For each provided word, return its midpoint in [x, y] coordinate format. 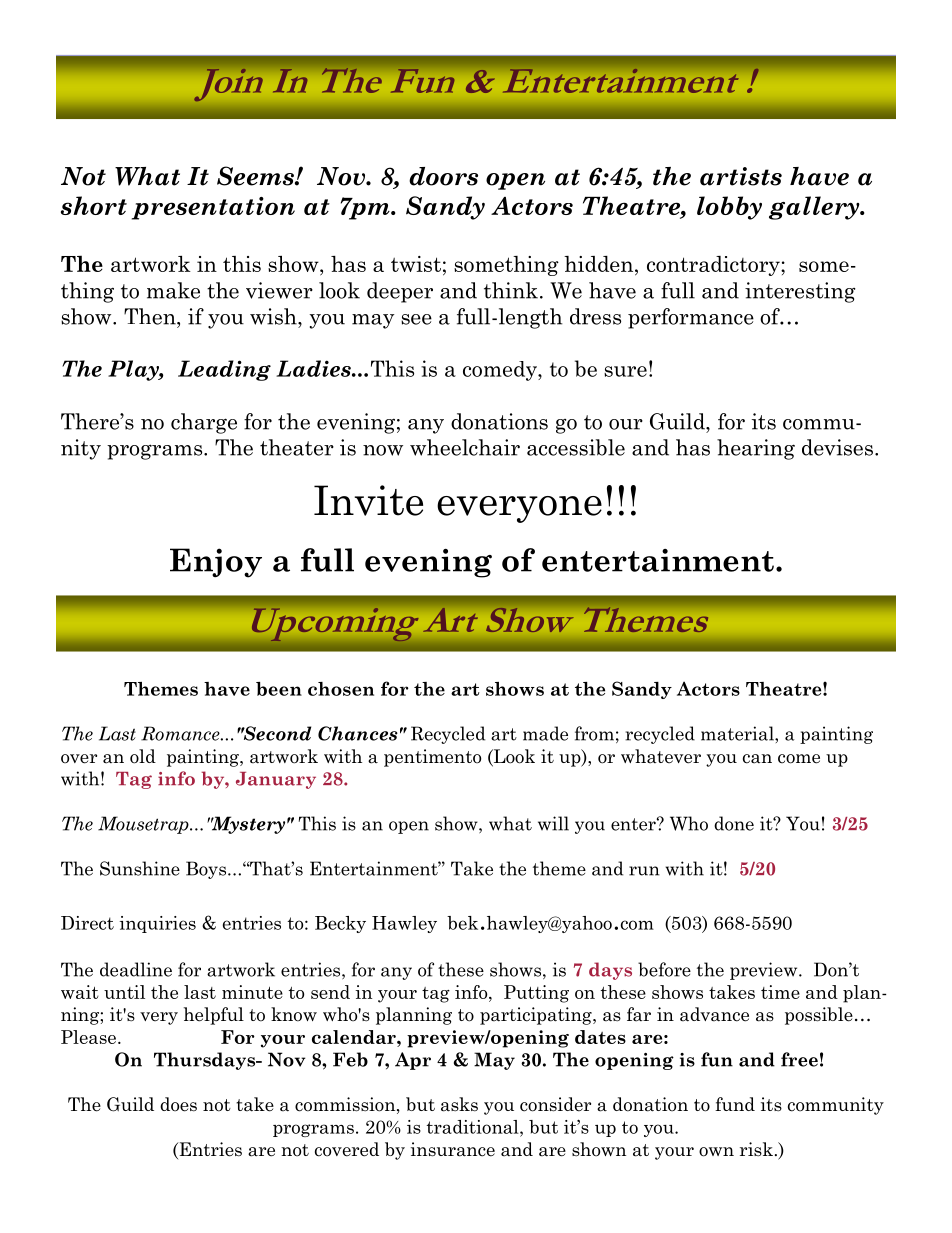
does [178, 1104]
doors [443, 176]
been [279, 689]
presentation [213, 208]
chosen [341, 689]
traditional [473, 1127]
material [738, 733]
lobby [729, 208]
